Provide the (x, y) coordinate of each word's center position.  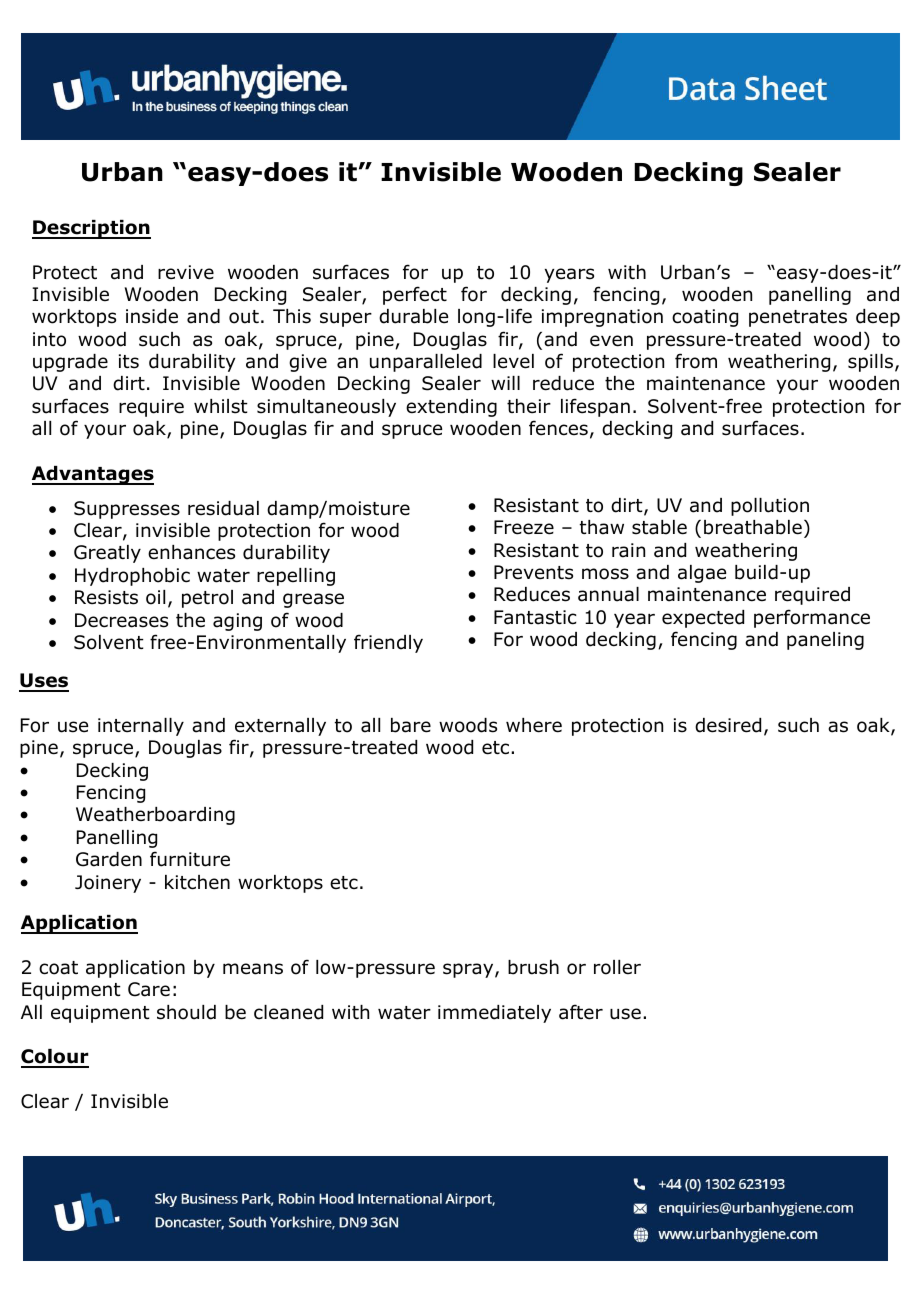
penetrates (798, 318)
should (186, 1012)
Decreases (121, 620)
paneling (825, 641)
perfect (415, 295)
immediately (494, 1014)
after (581, 1012)
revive (186, 272)
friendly (388, 643)
